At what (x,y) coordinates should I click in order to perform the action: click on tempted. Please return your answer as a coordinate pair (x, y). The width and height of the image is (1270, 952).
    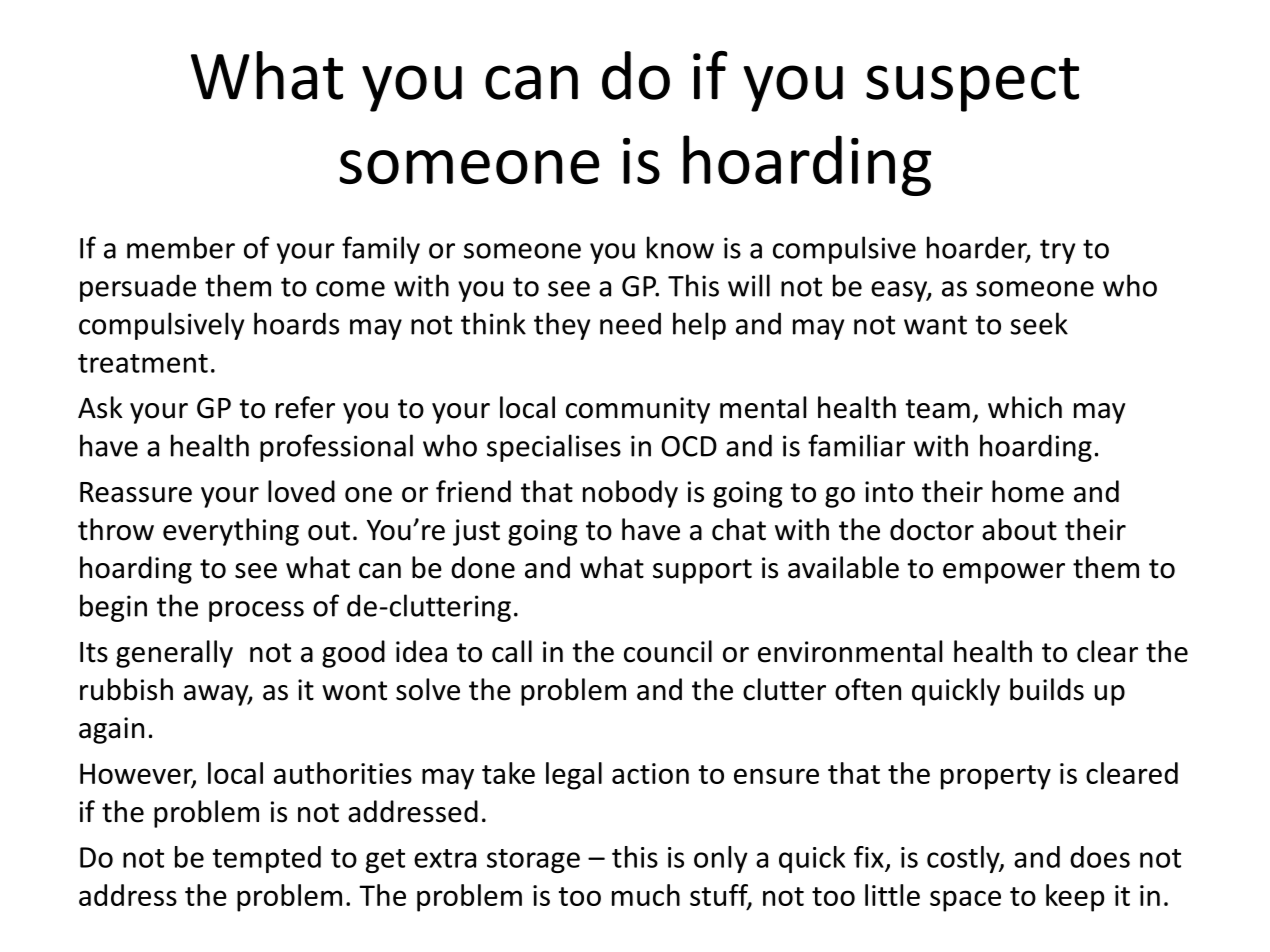
    Looking at the image, I should click on (266, 859).
